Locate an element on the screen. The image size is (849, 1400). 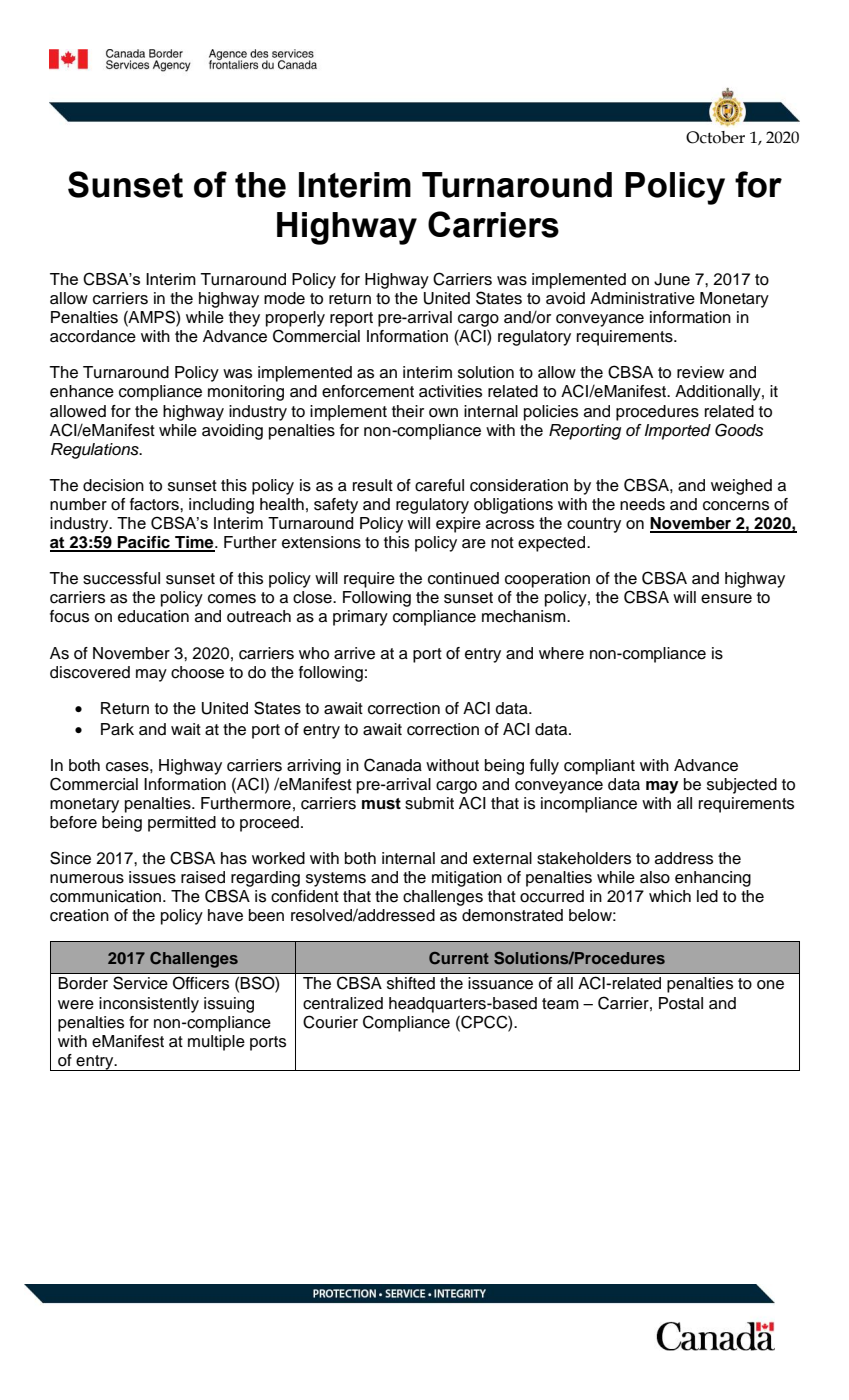
October is located at coordinates (715, 137).
